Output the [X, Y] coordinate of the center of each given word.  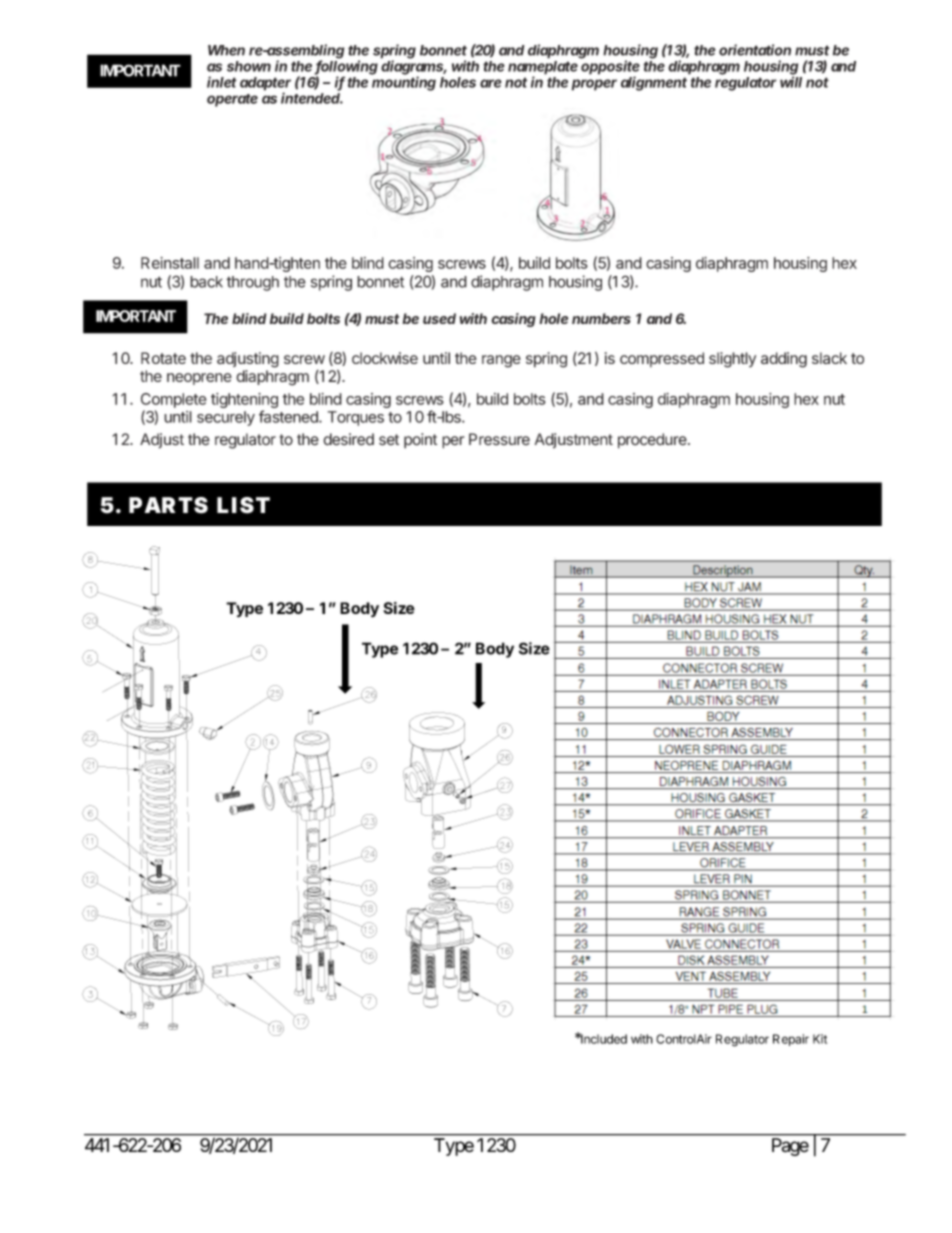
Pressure [499, 439]
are [491, 83]
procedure [653, 441]
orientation [755, 50]
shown [249, 66]
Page [790, 1147]
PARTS [168, 505]
